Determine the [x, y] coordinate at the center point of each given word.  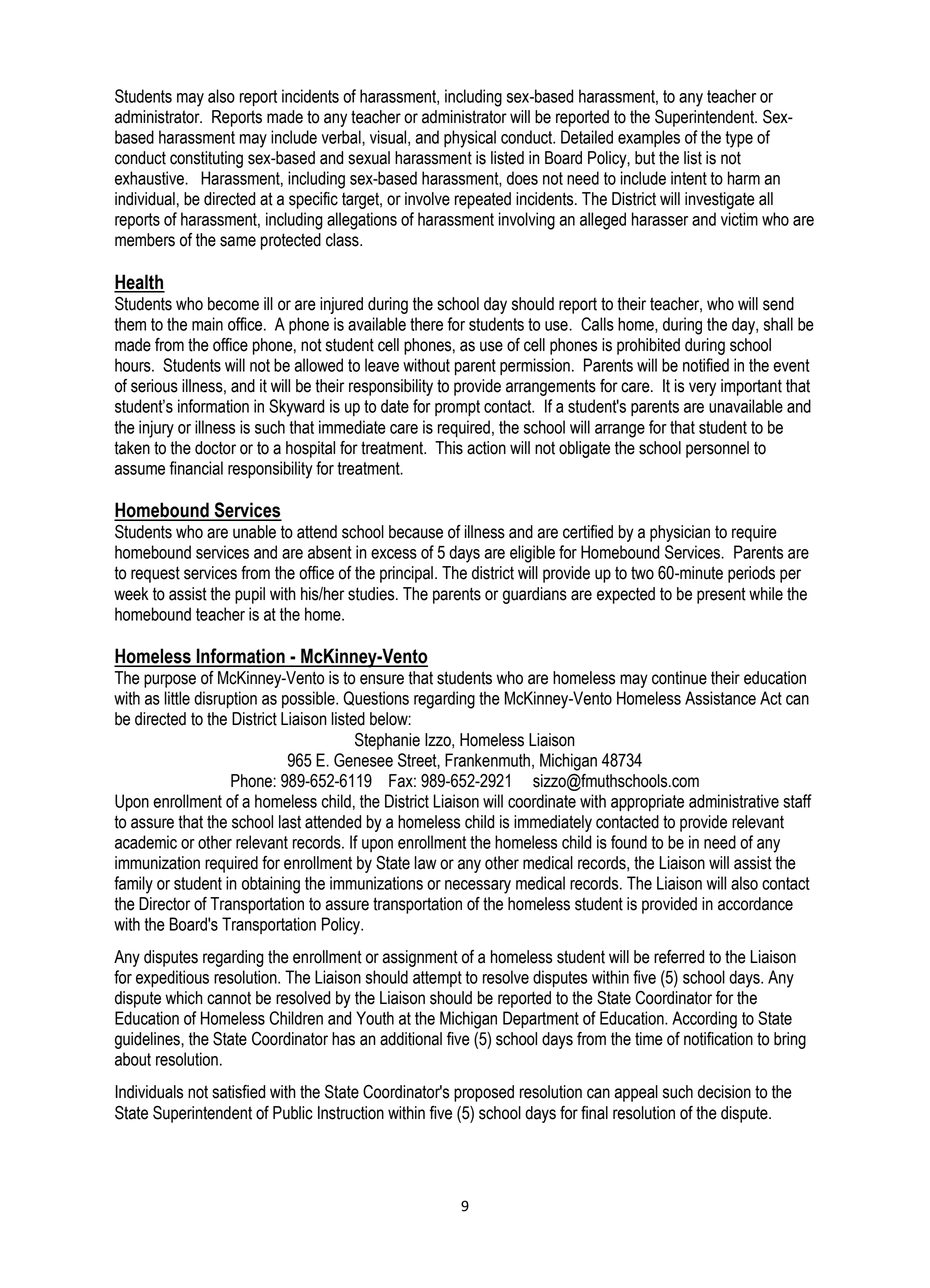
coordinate [542, 801]
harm [744, 178]
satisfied [238, 1092]
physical [470, 139]
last [290, 822]
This [449, 448]
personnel [717, 449]
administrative [734, 801]
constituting [206, 159]
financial [196, 468]
